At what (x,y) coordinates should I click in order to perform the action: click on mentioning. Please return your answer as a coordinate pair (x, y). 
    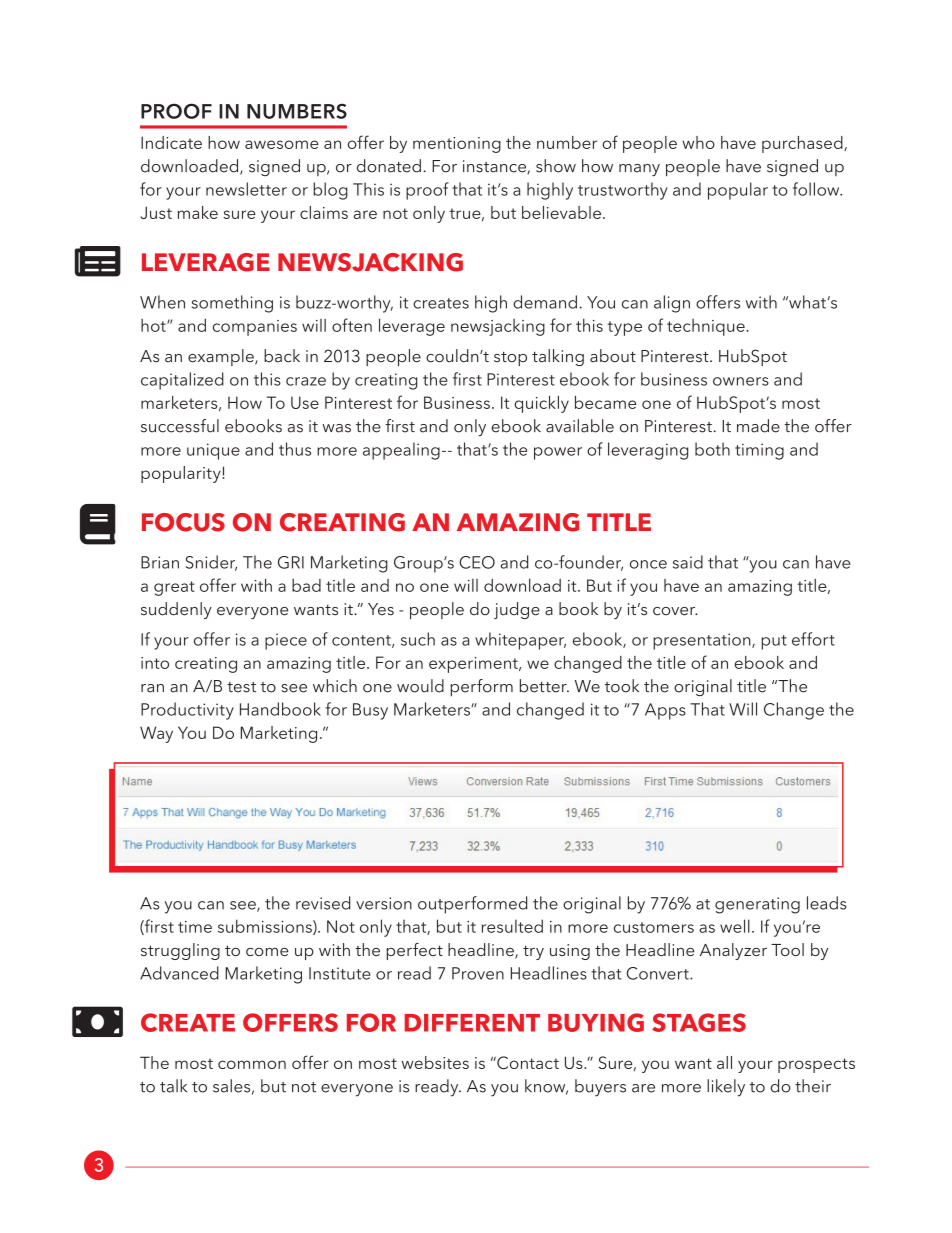
    Looking at the image, I should click on (457, 145).
